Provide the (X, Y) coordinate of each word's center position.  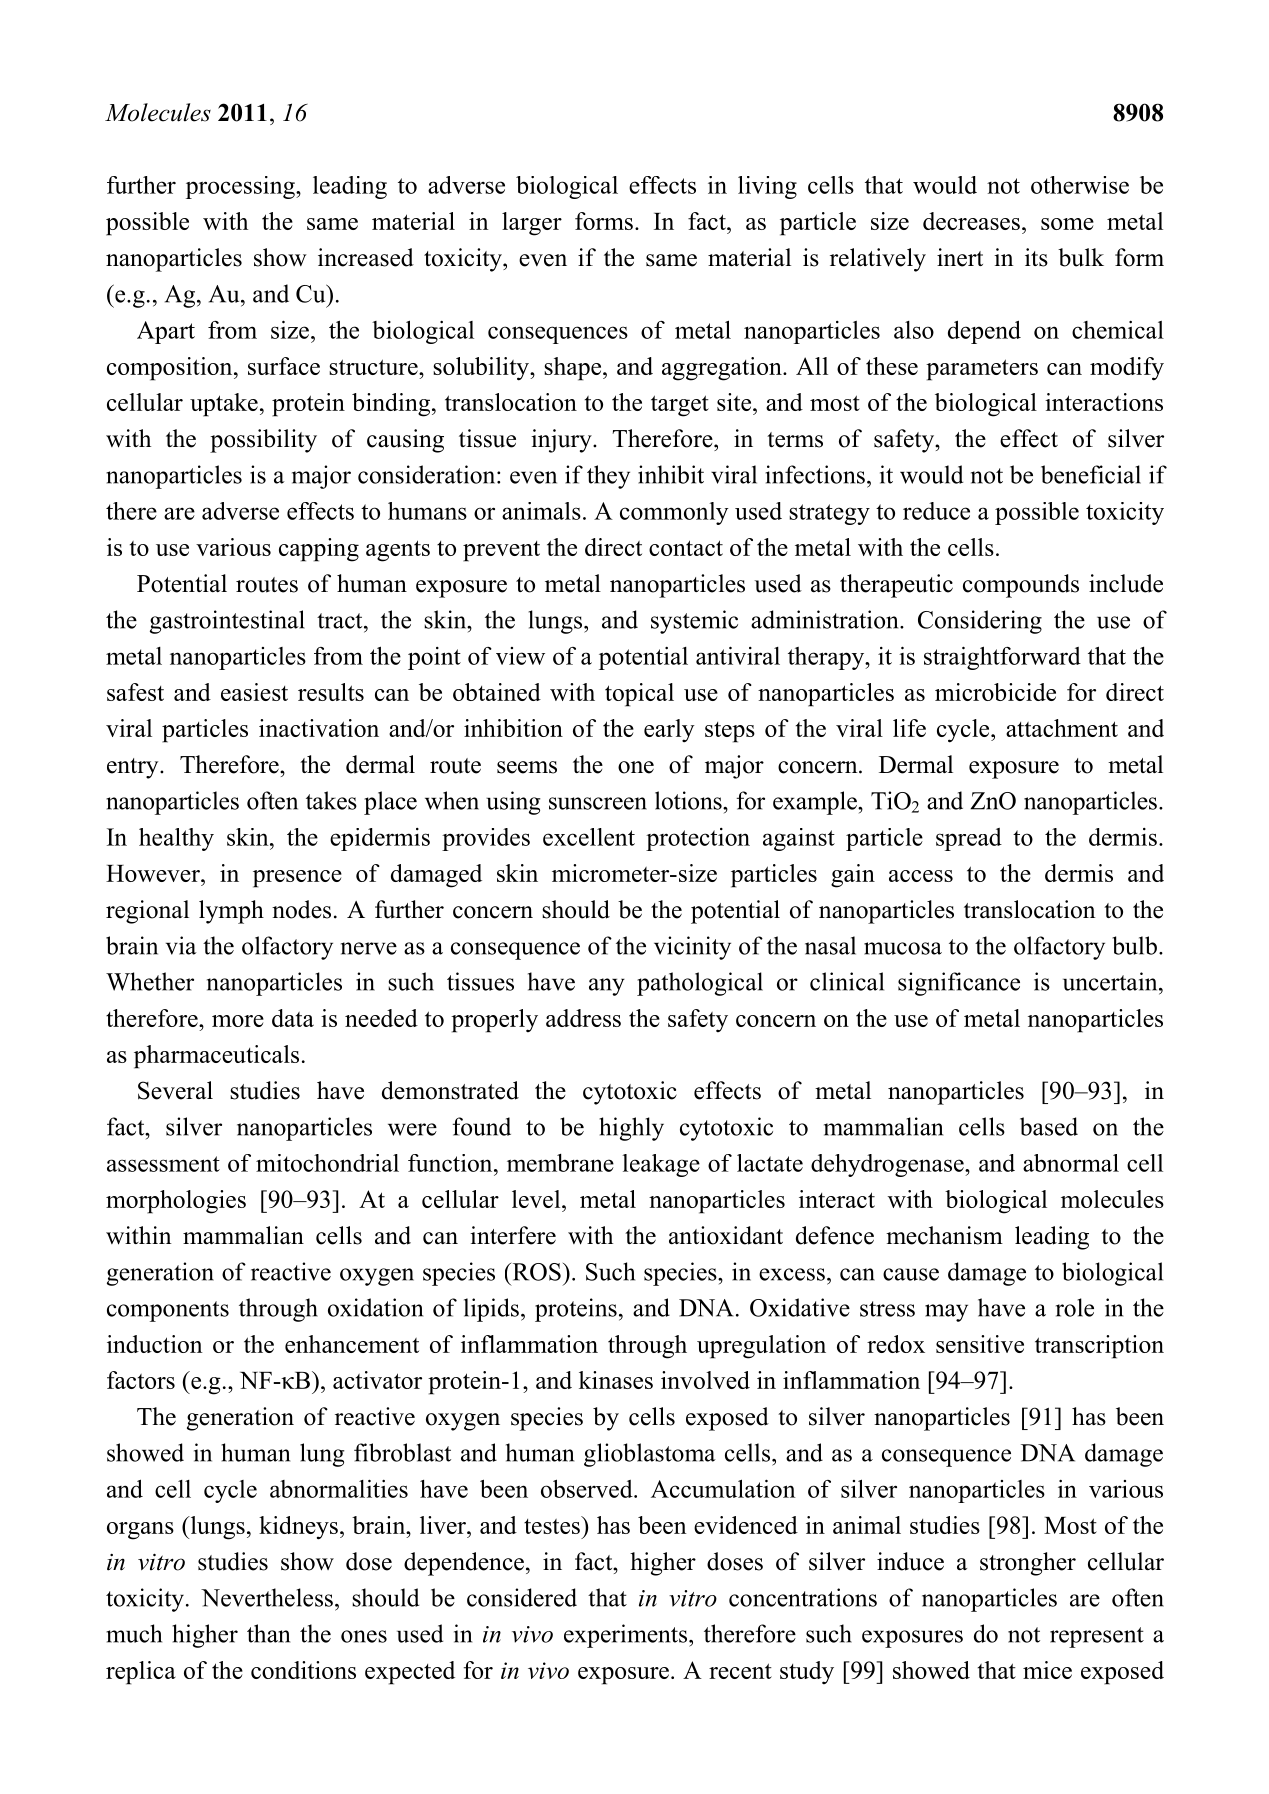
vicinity (692, 948)
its (1036, 257)
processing (241, 187)
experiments (627, 1636)
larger (532, 224)
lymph (231, 912)
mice (1047, 1670)
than (268, 1633)
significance (959, 984)
